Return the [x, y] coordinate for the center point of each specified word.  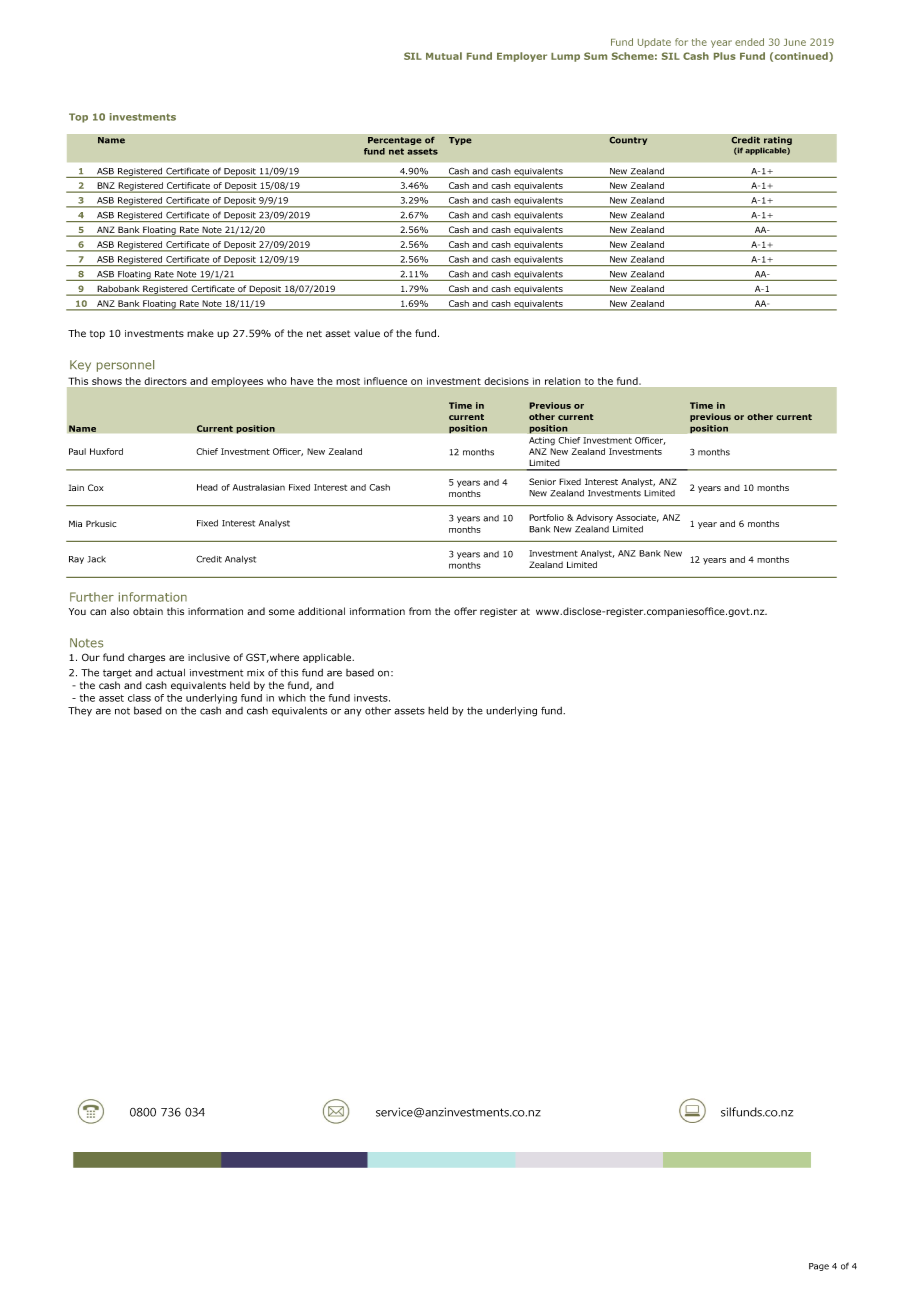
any [352, 712]
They [80, 712]
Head [207, 487]
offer [465, 611]
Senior [542, 481]
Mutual [444, 56]
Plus [725, 56]
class [139, 698]
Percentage [395, 141]
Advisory [594, 518]
